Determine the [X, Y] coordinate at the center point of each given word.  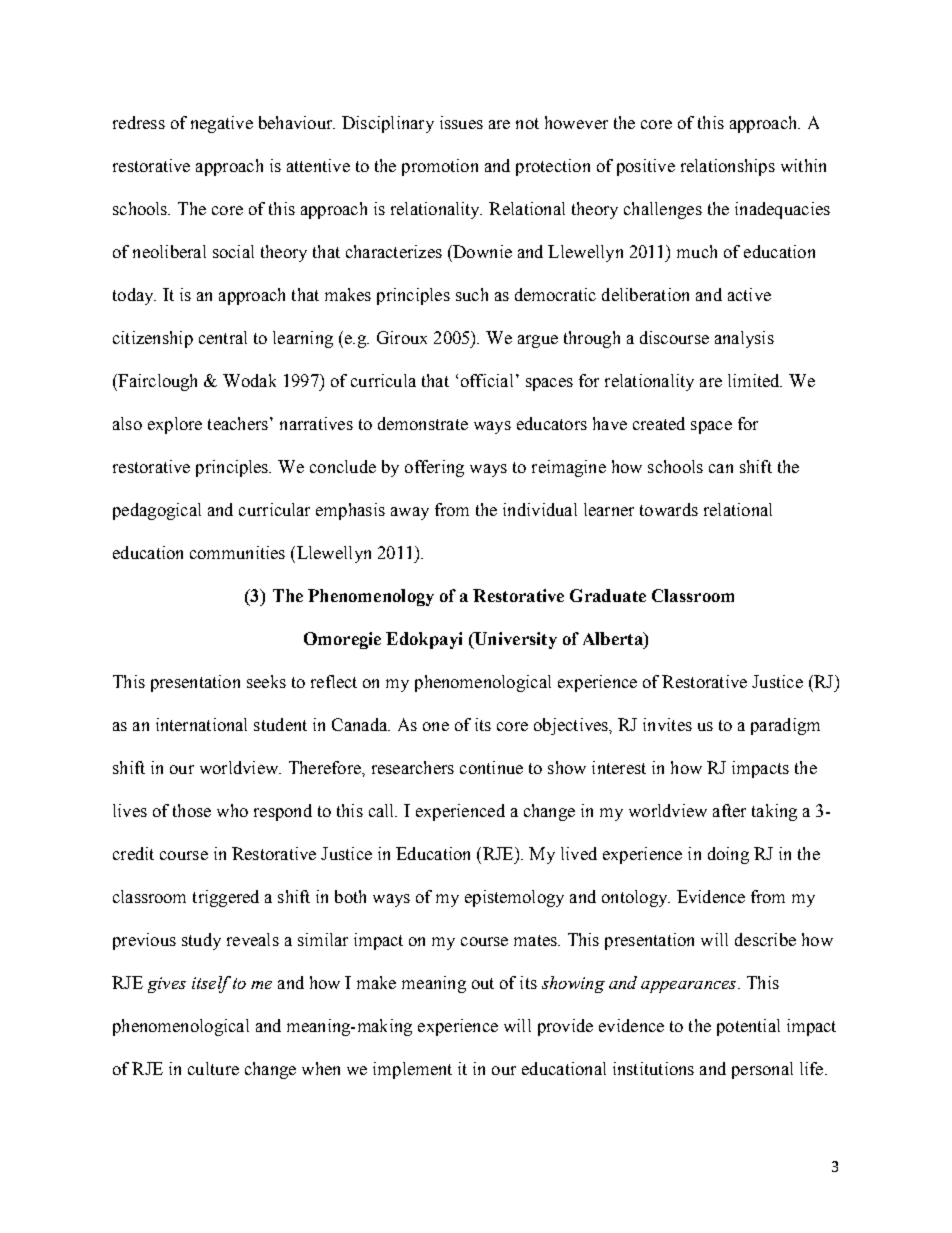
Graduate [608, 595]
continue [491, 767]
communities [237, 552]
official [487, 380]
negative [222, 124]
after [729, 810]
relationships [728, 167]
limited [755, 380]
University [514, 640]
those [192, 810]
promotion [440, 167]
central [223, 337]
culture [213, 1068]
